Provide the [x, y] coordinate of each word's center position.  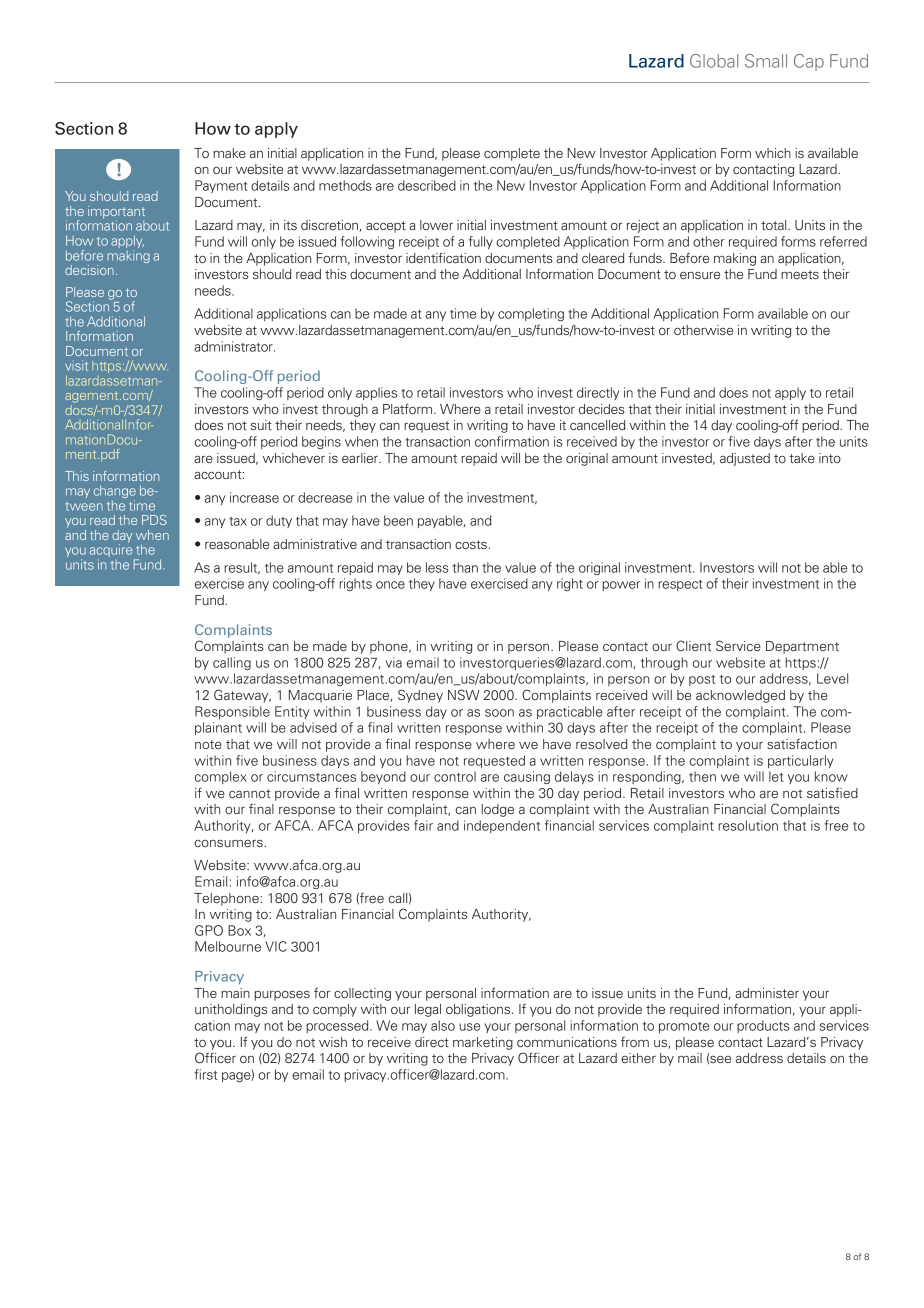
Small [766, 61]
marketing [483, 1043]
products [763, 1026]
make [229, 153]
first [206, 1074]
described [427, 185]
